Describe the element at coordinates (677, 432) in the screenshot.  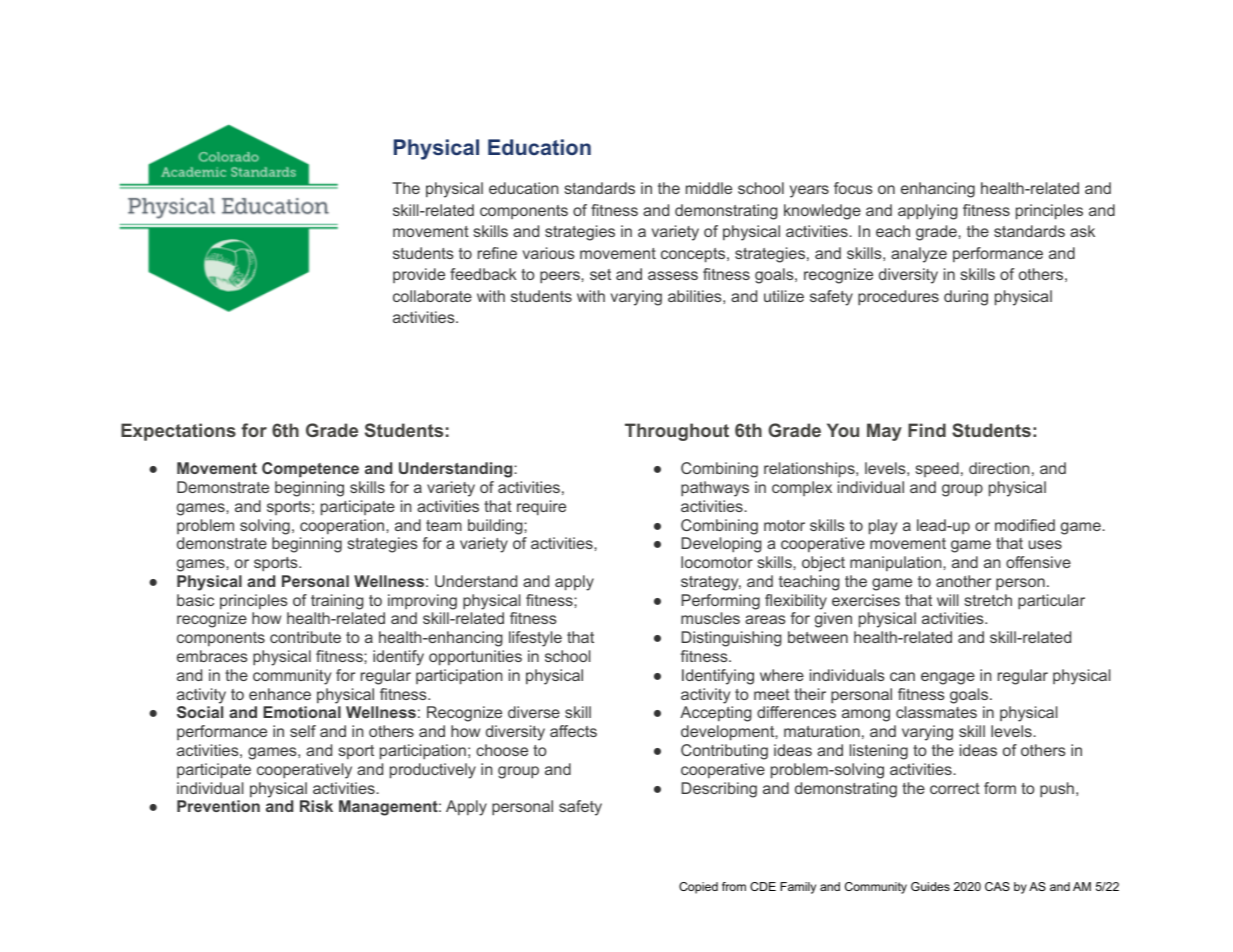
I see `Throughout` at that location.
